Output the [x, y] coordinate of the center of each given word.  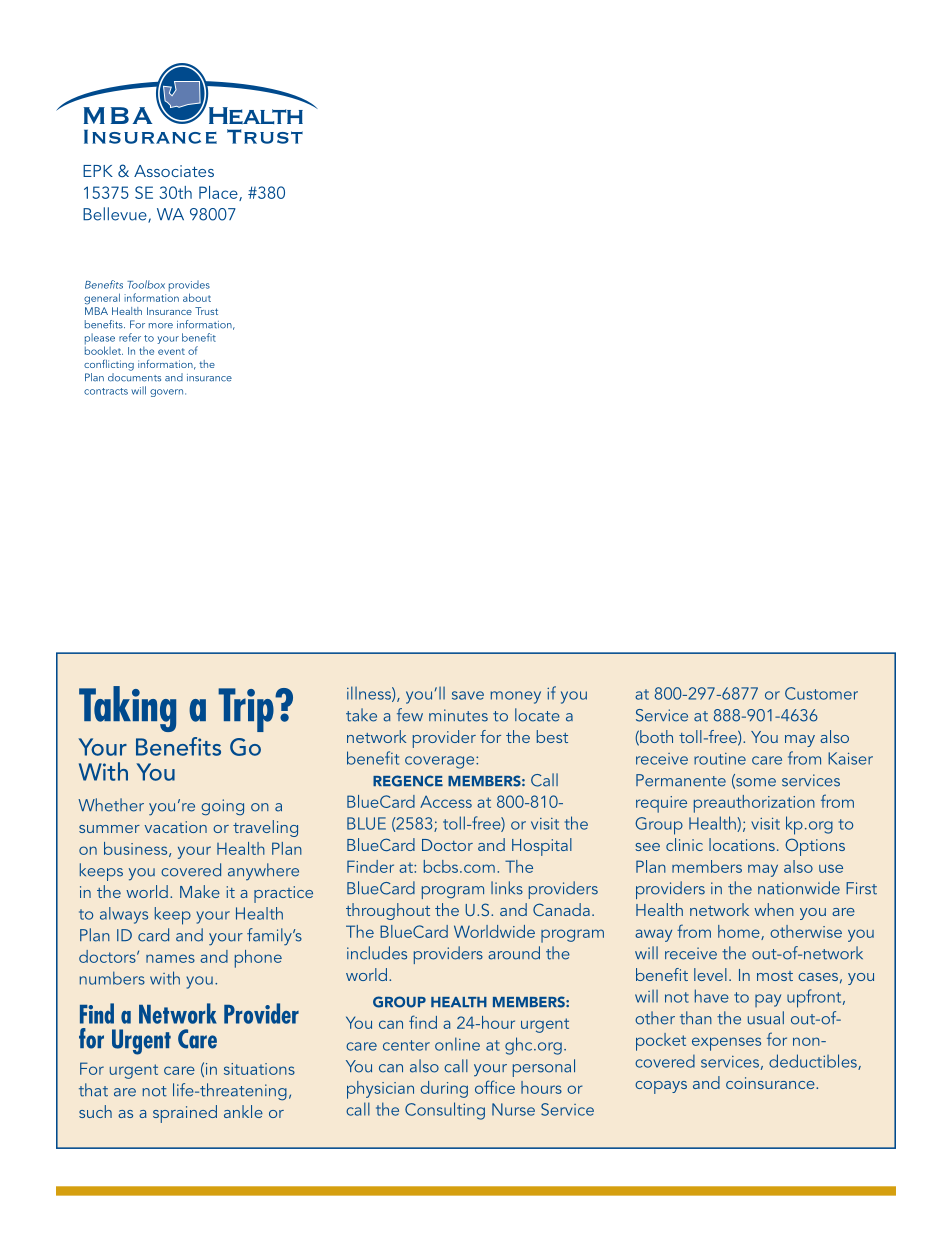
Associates [174, 171]
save [468, 695]
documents [134, 376]
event [171, 351]
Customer [821, 693]
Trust [206, 311]
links [507, 888]
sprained [185, 1114]
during [444, 1089]
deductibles [814, 1062]
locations [742, 844]
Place [219, 193]
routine [720, 759]
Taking [127, 709]
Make [200, 891]
